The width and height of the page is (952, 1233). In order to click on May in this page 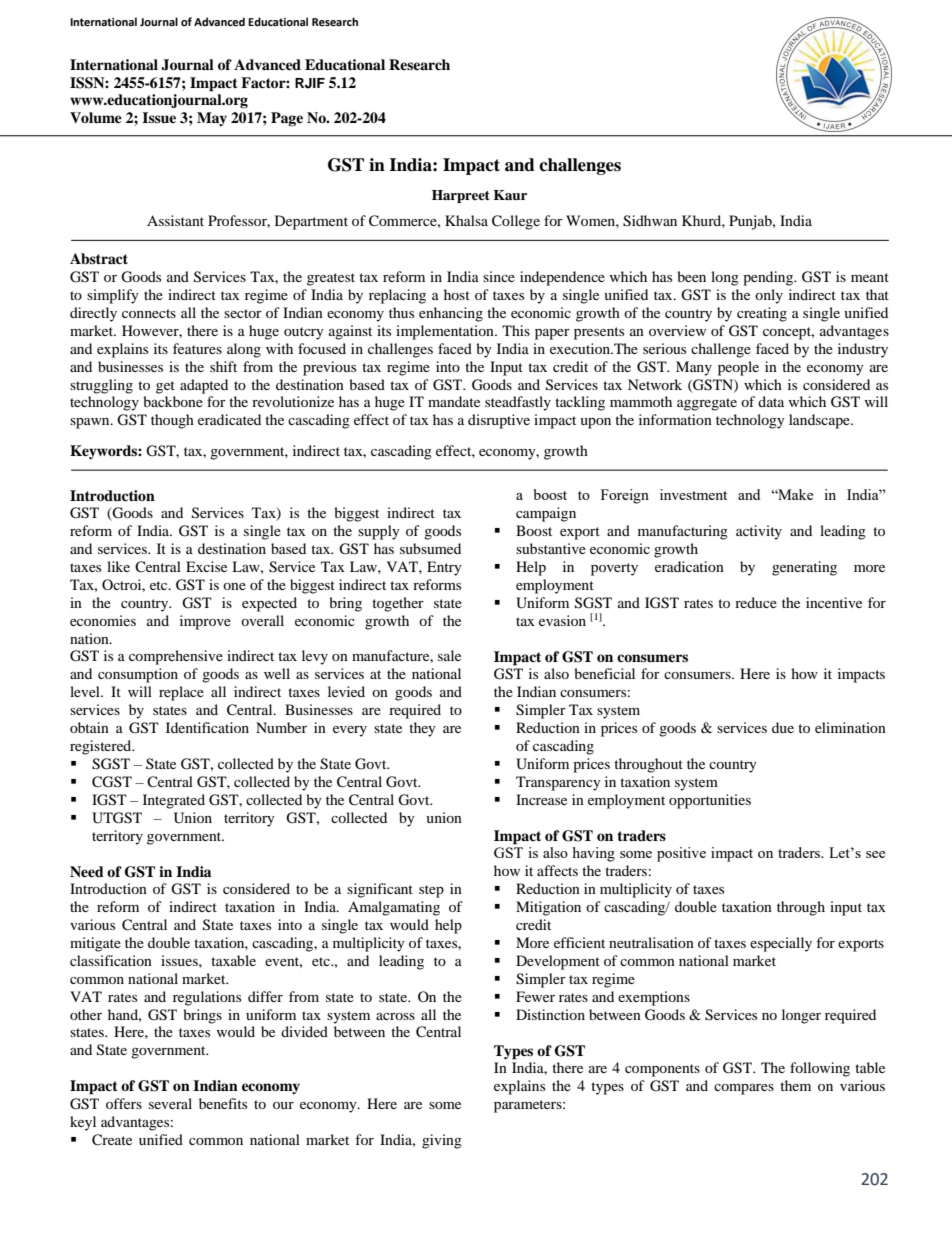, I will do `click(212, 119)`.
